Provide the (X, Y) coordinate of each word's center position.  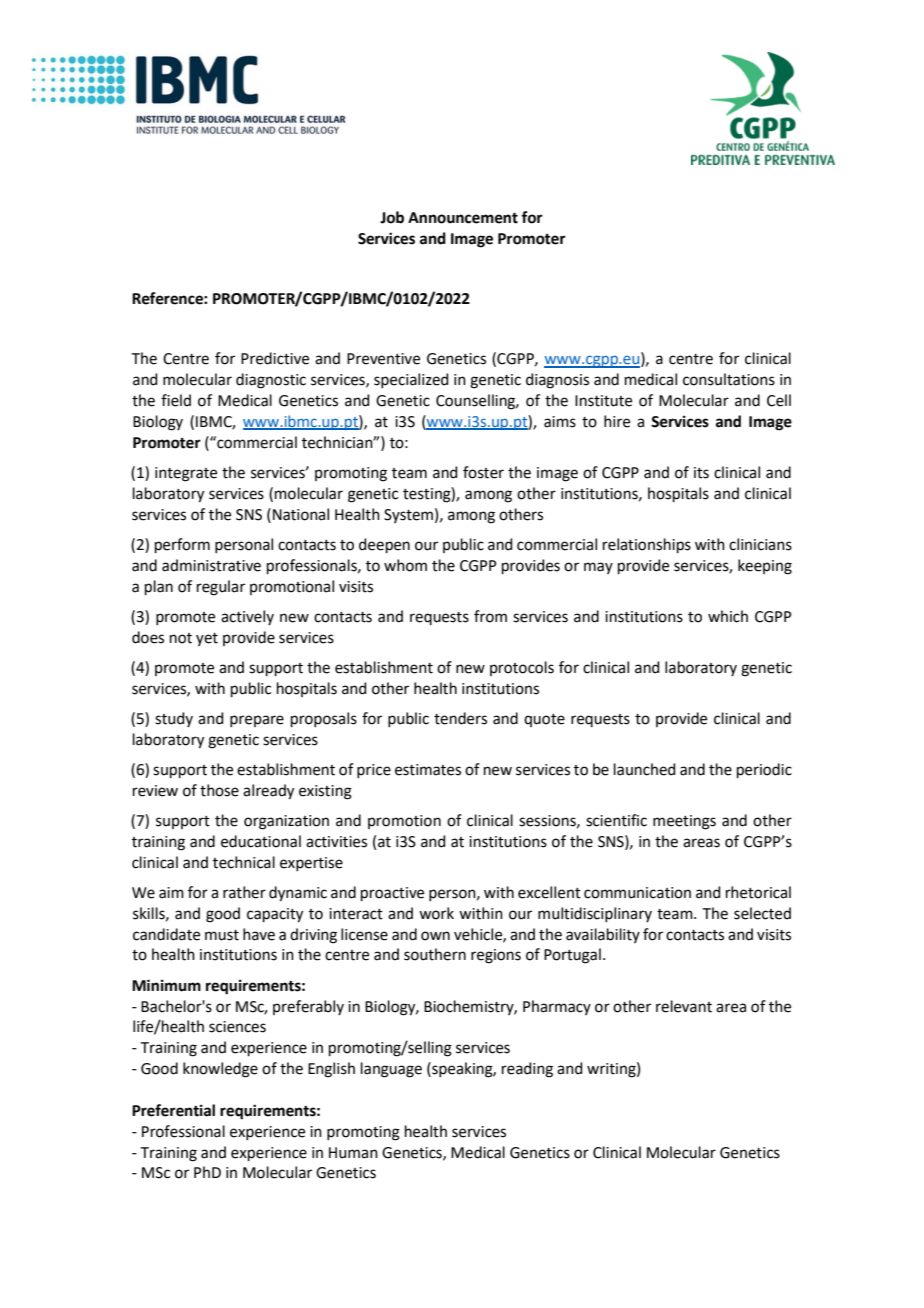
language (391, 1070)
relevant (684, 1006)
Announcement (463, 218)
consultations (729, 379)
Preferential (173, 1110)
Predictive (275, 358)
